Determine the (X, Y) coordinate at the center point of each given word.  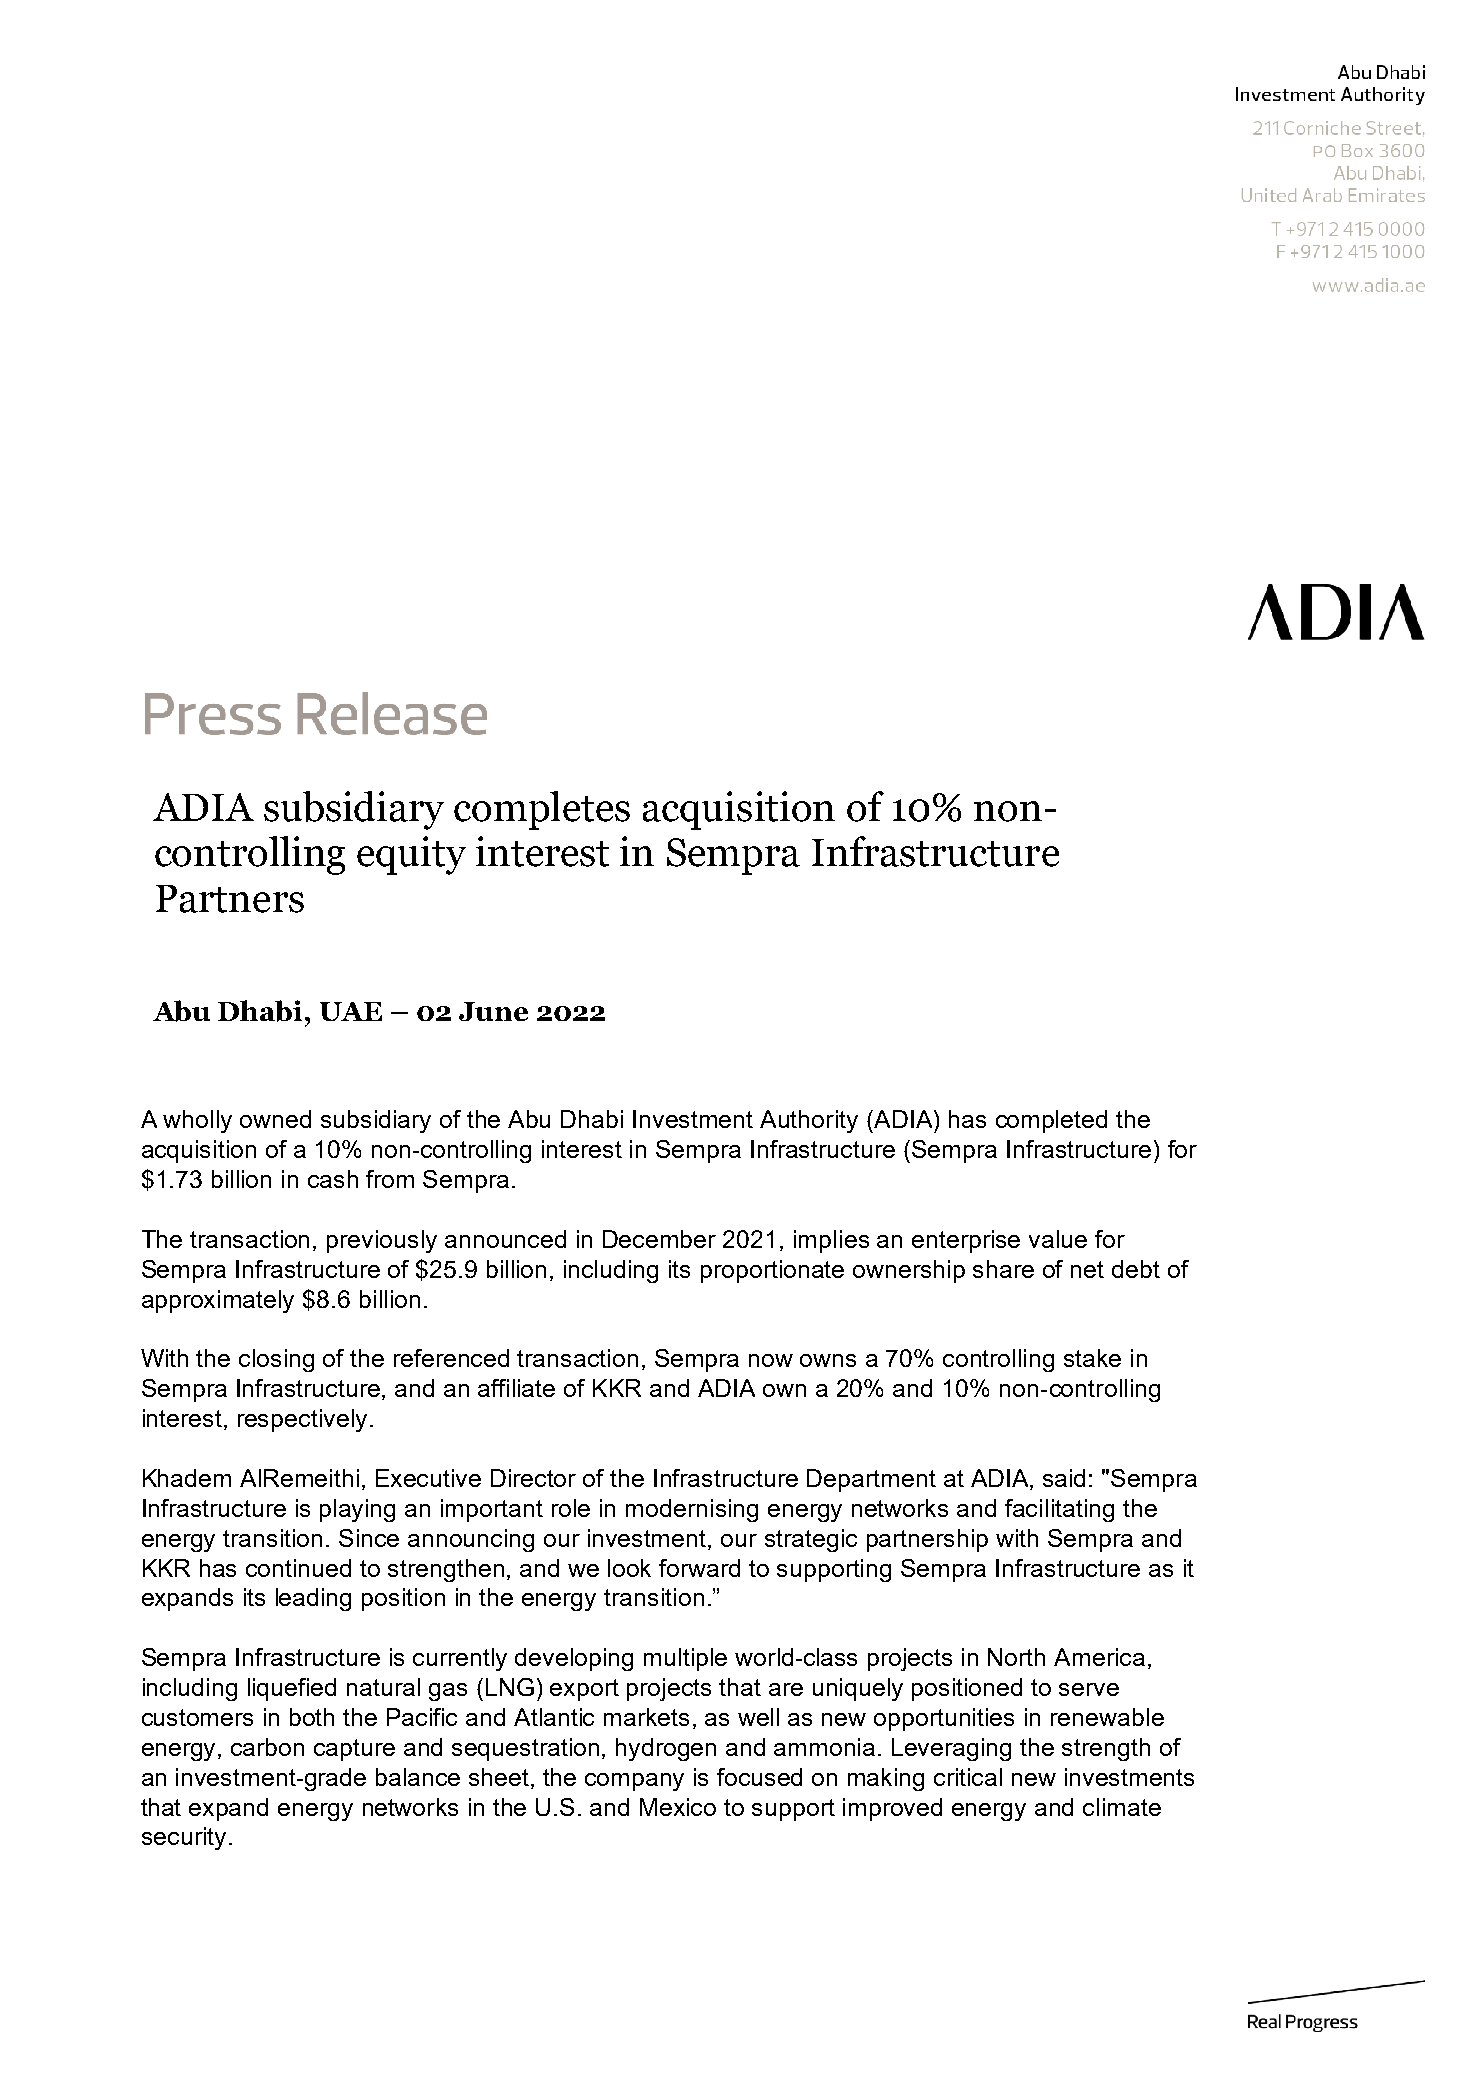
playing (357, 1510)
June (493, 1011)
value (1058, 1239)
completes (542, 810)
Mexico (678, 1807)
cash (333, 1179)
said (1064, 1478)
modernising (692, 1510)
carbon (267, 1747)
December (659, 1239)
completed (1051, 1121)
